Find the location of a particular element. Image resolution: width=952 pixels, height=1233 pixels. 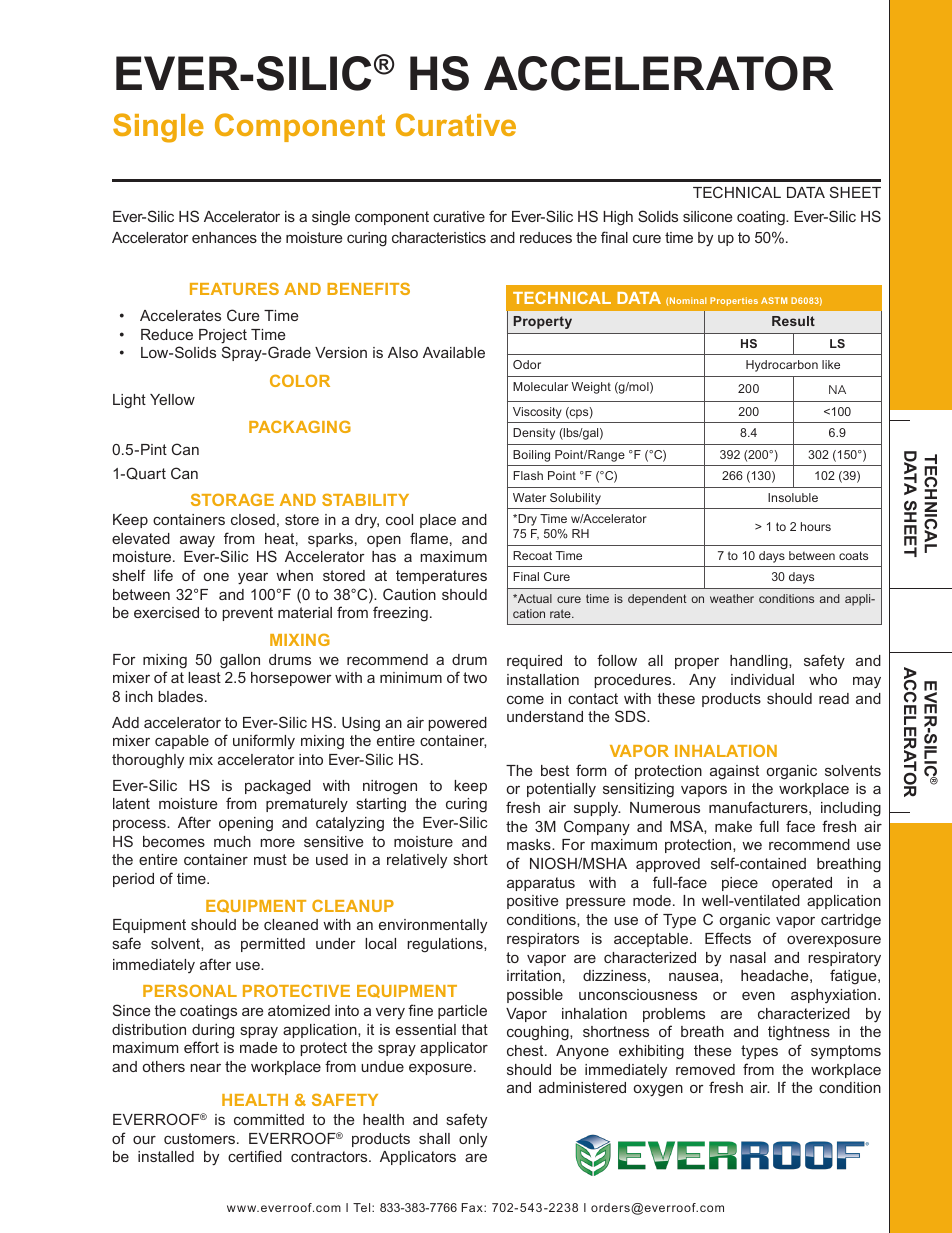

powered is located at coordinates (457, 724).
